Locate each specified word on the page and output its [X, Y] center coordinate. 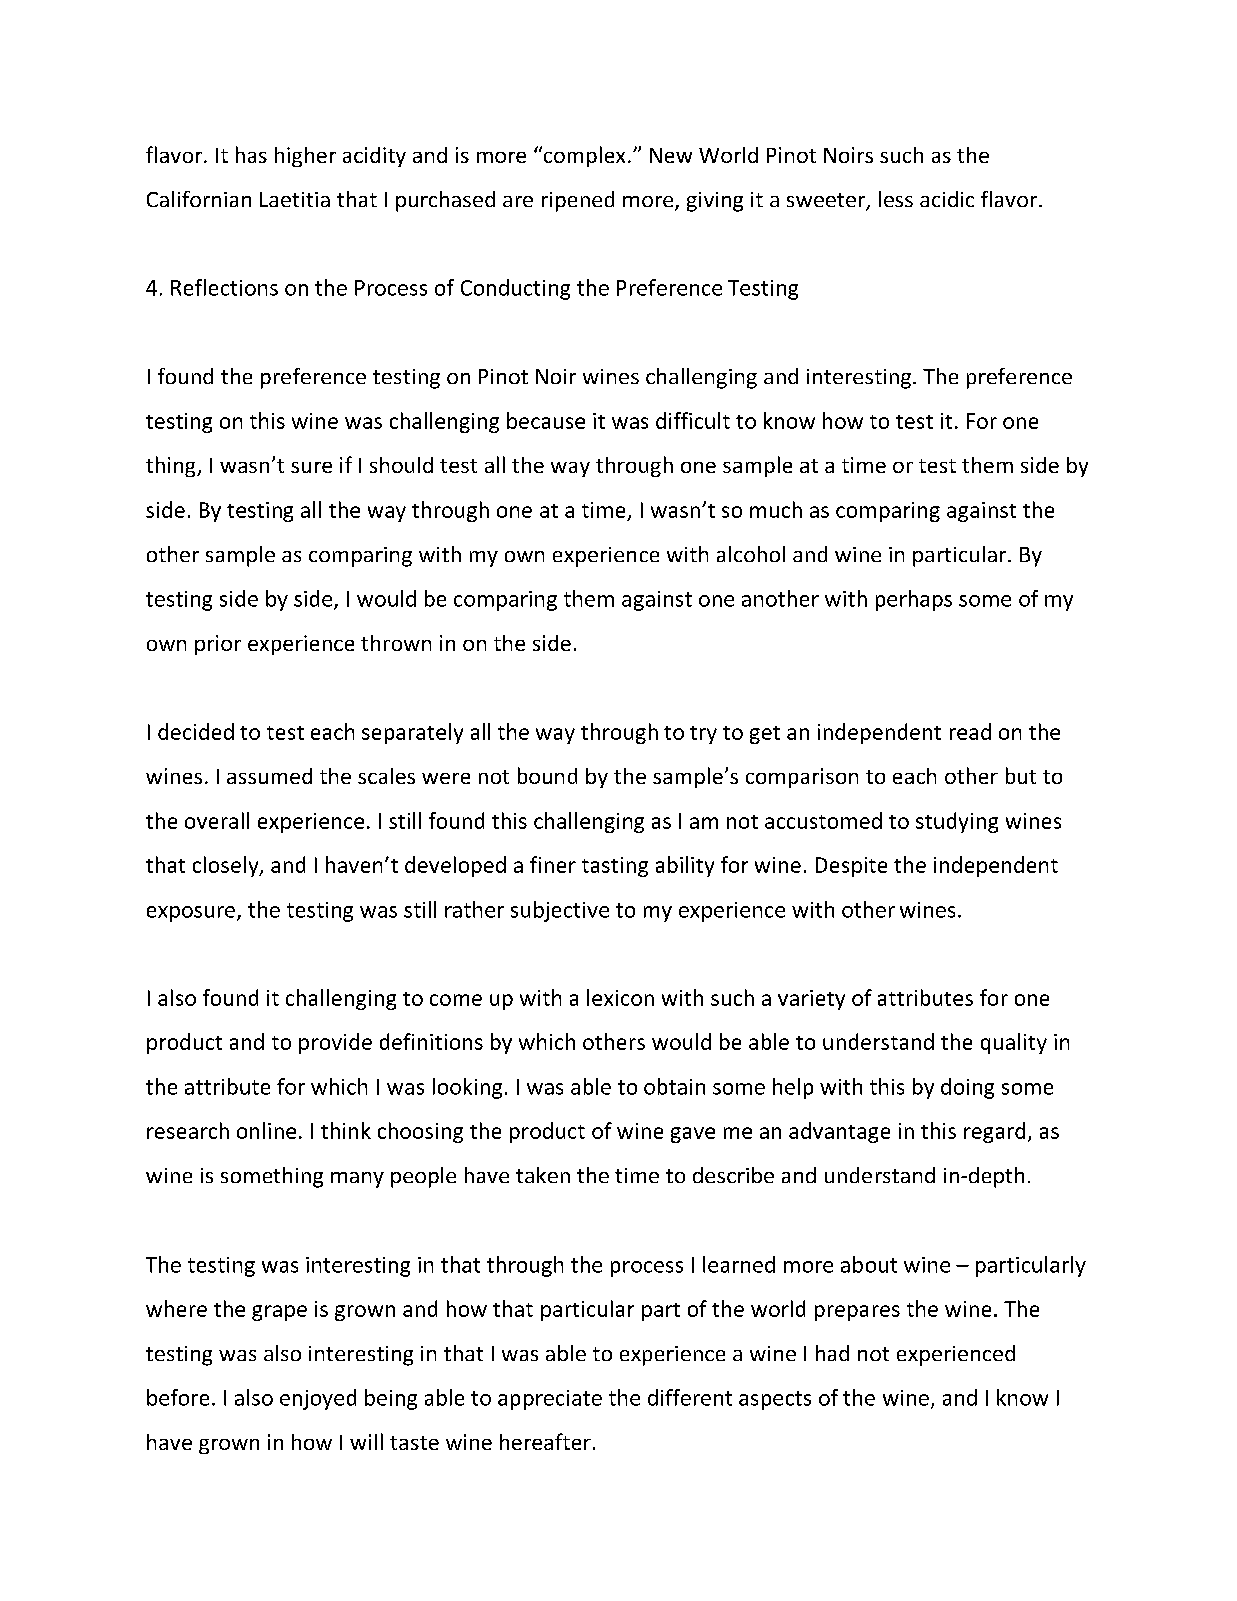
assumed [269, 776]
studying [957, 822]
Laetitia [295, 199]
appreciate [550, 1400]
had [832, 1353]
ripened [578, 201]
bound [547, 775]
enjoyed [318, 1399]
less [896, 199]
